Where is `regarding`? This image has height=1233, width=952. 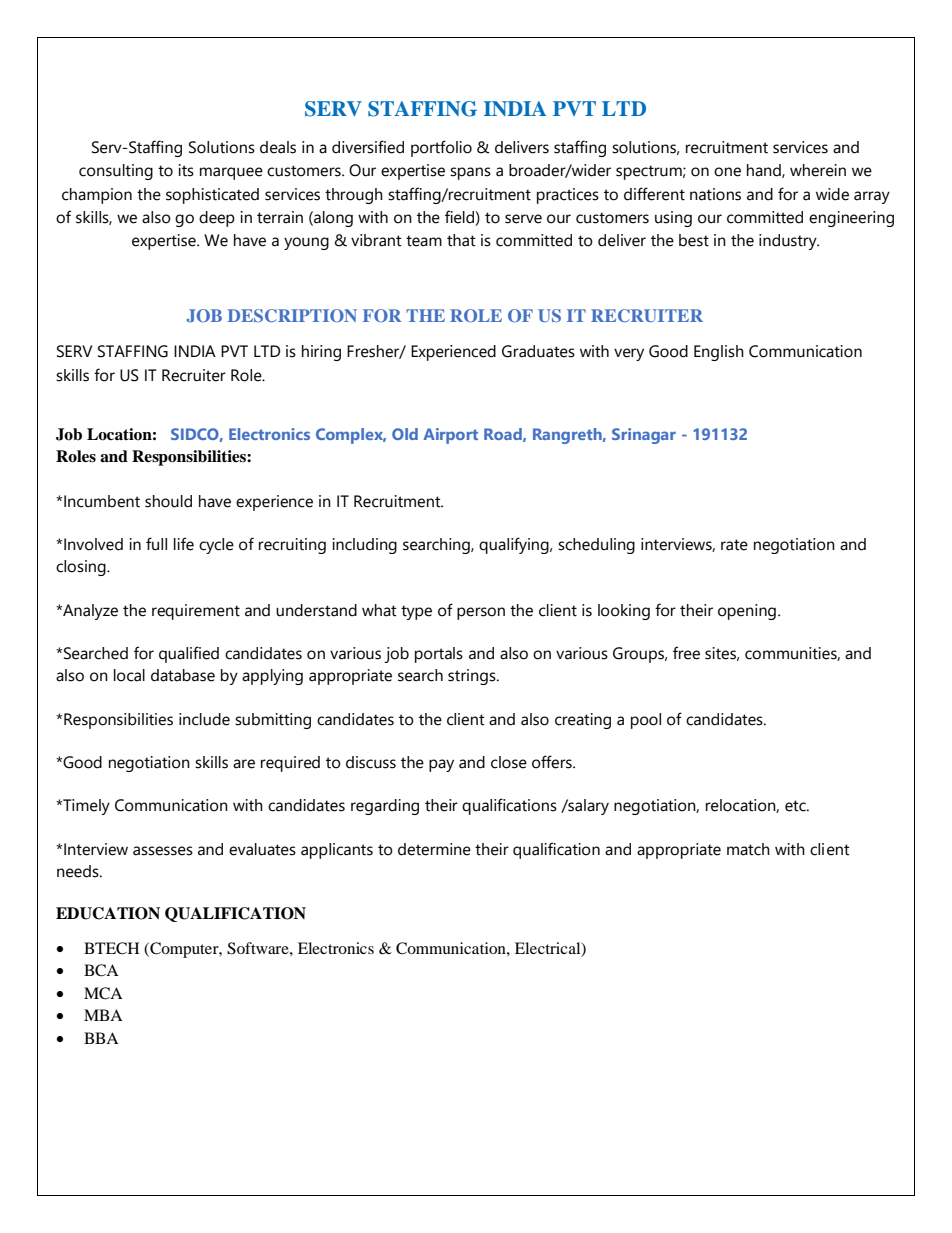 regarding is located at coordinates (385, 807).
